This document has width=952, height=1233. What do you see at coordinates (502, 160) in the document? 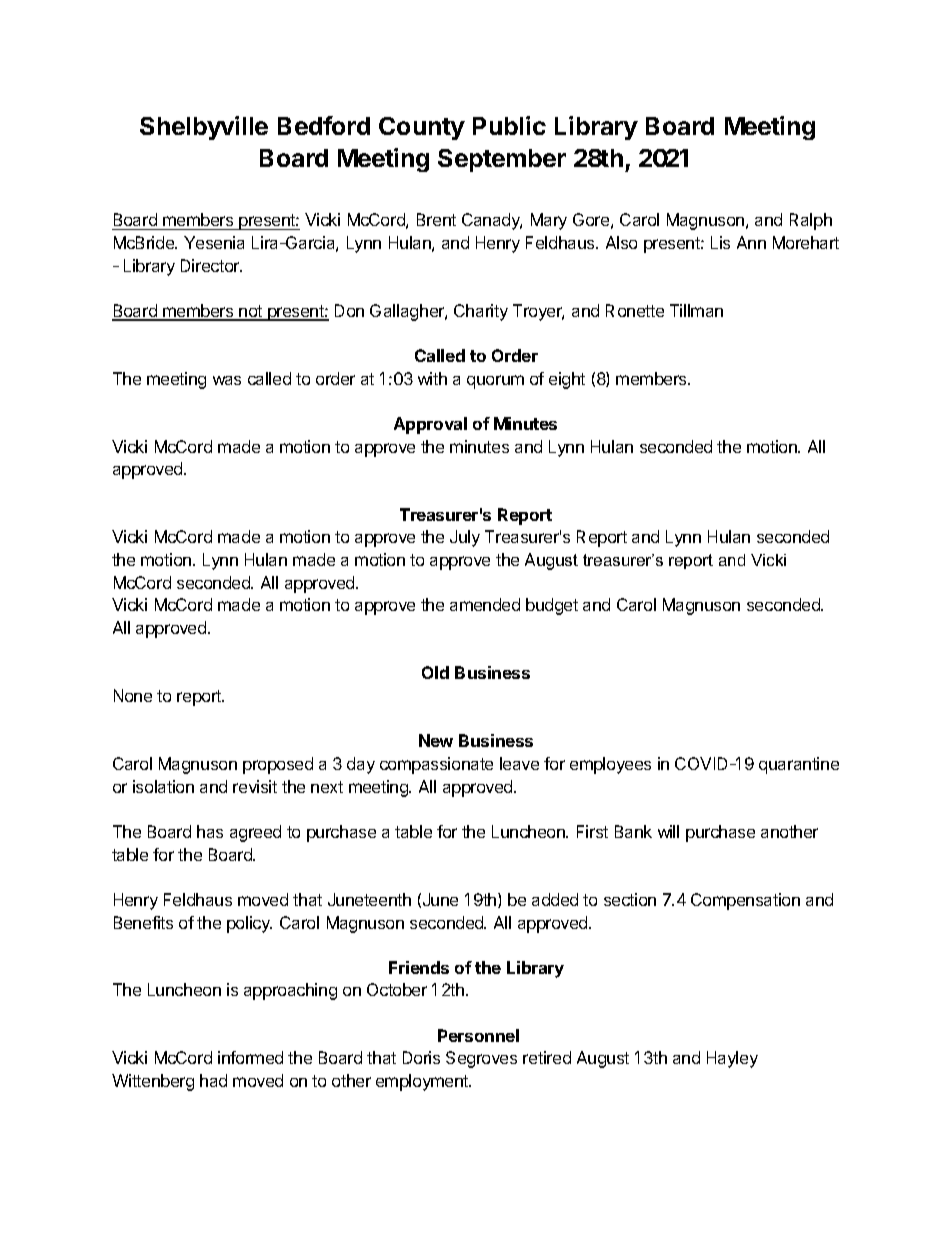
I see `September` at bounding box center [502, 160].
